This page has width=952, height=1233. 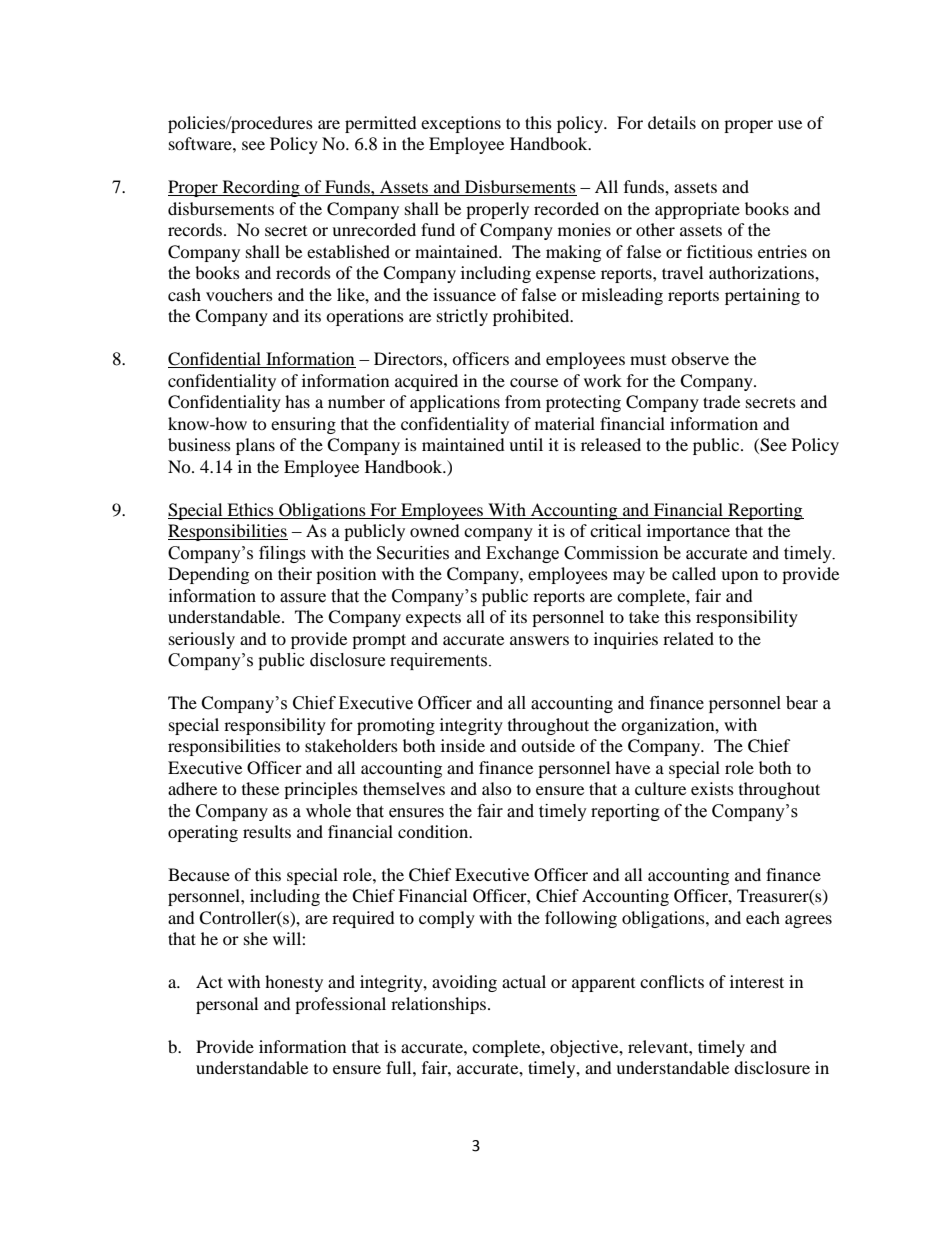 I want to click on until, so click(x=526, y=444).
